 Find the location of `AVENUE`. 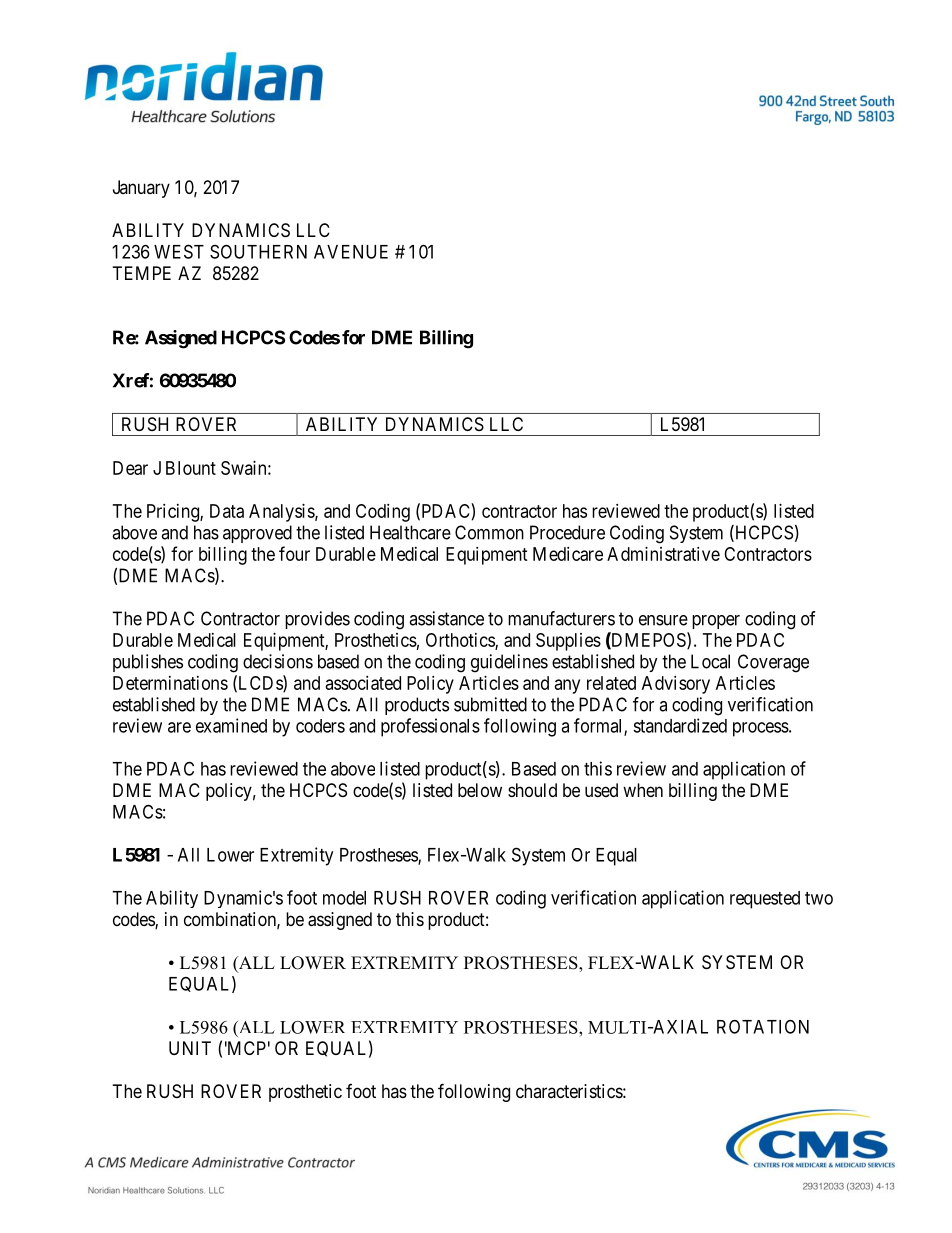

AVENUE is located at coordinates (351, 252).
